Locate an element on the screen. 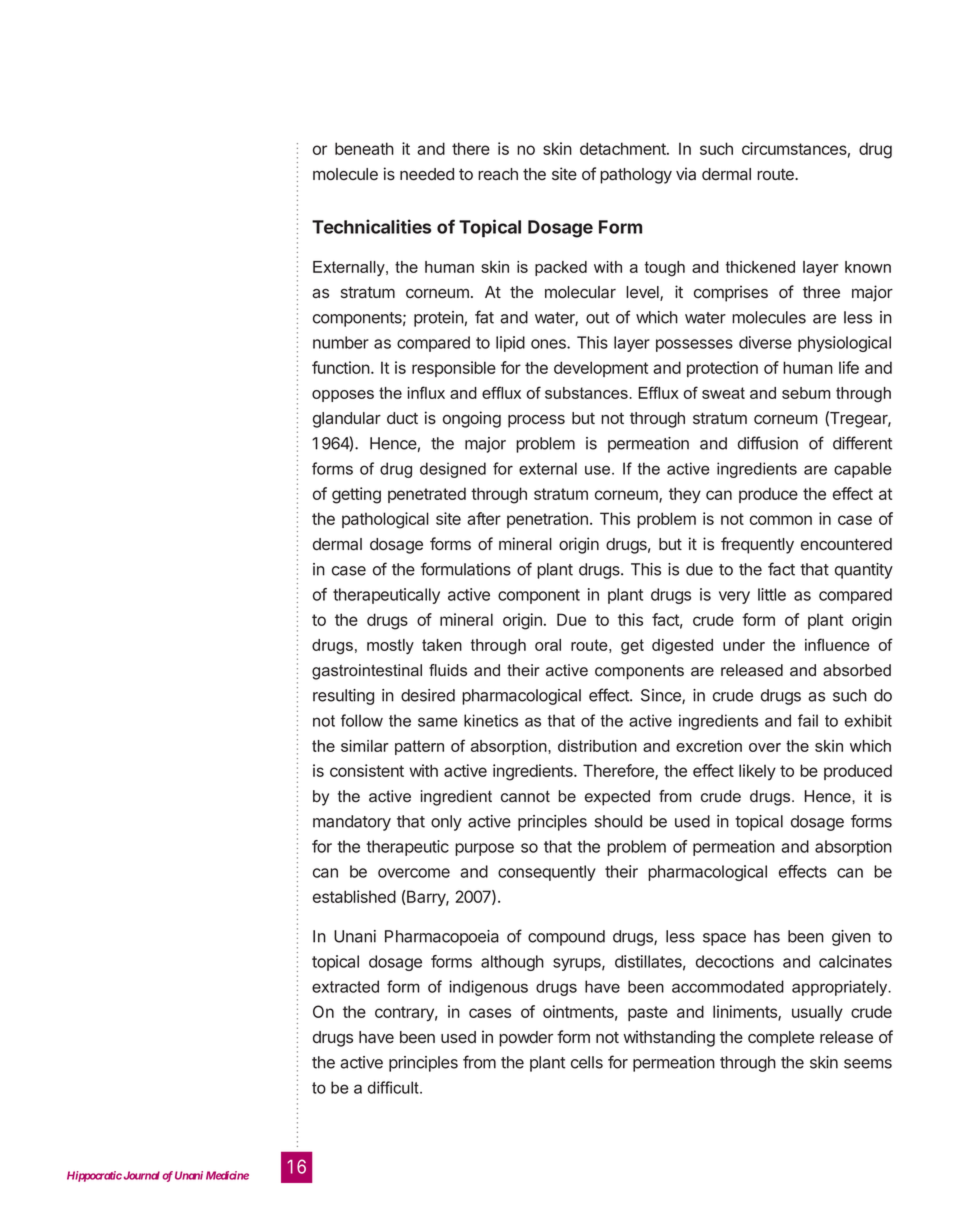 This screenshot has height=1232, width=959. resulting is located at coordinates (343, 697).
